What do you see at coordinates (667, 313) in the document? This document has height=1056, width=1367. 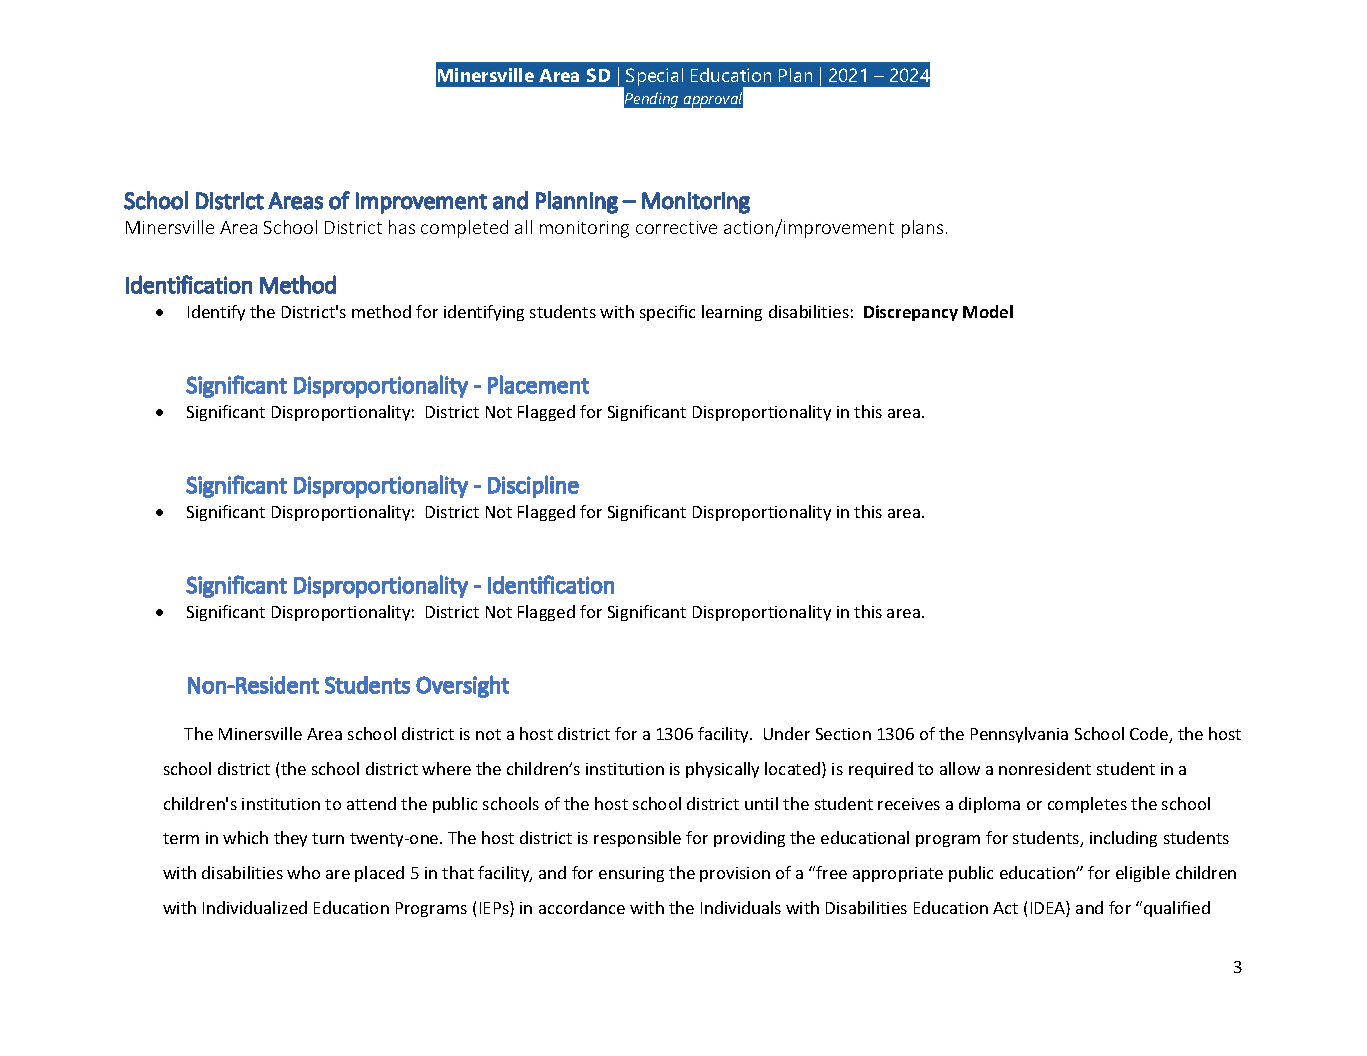 I see `specific` at bounding box center [667, 313].
